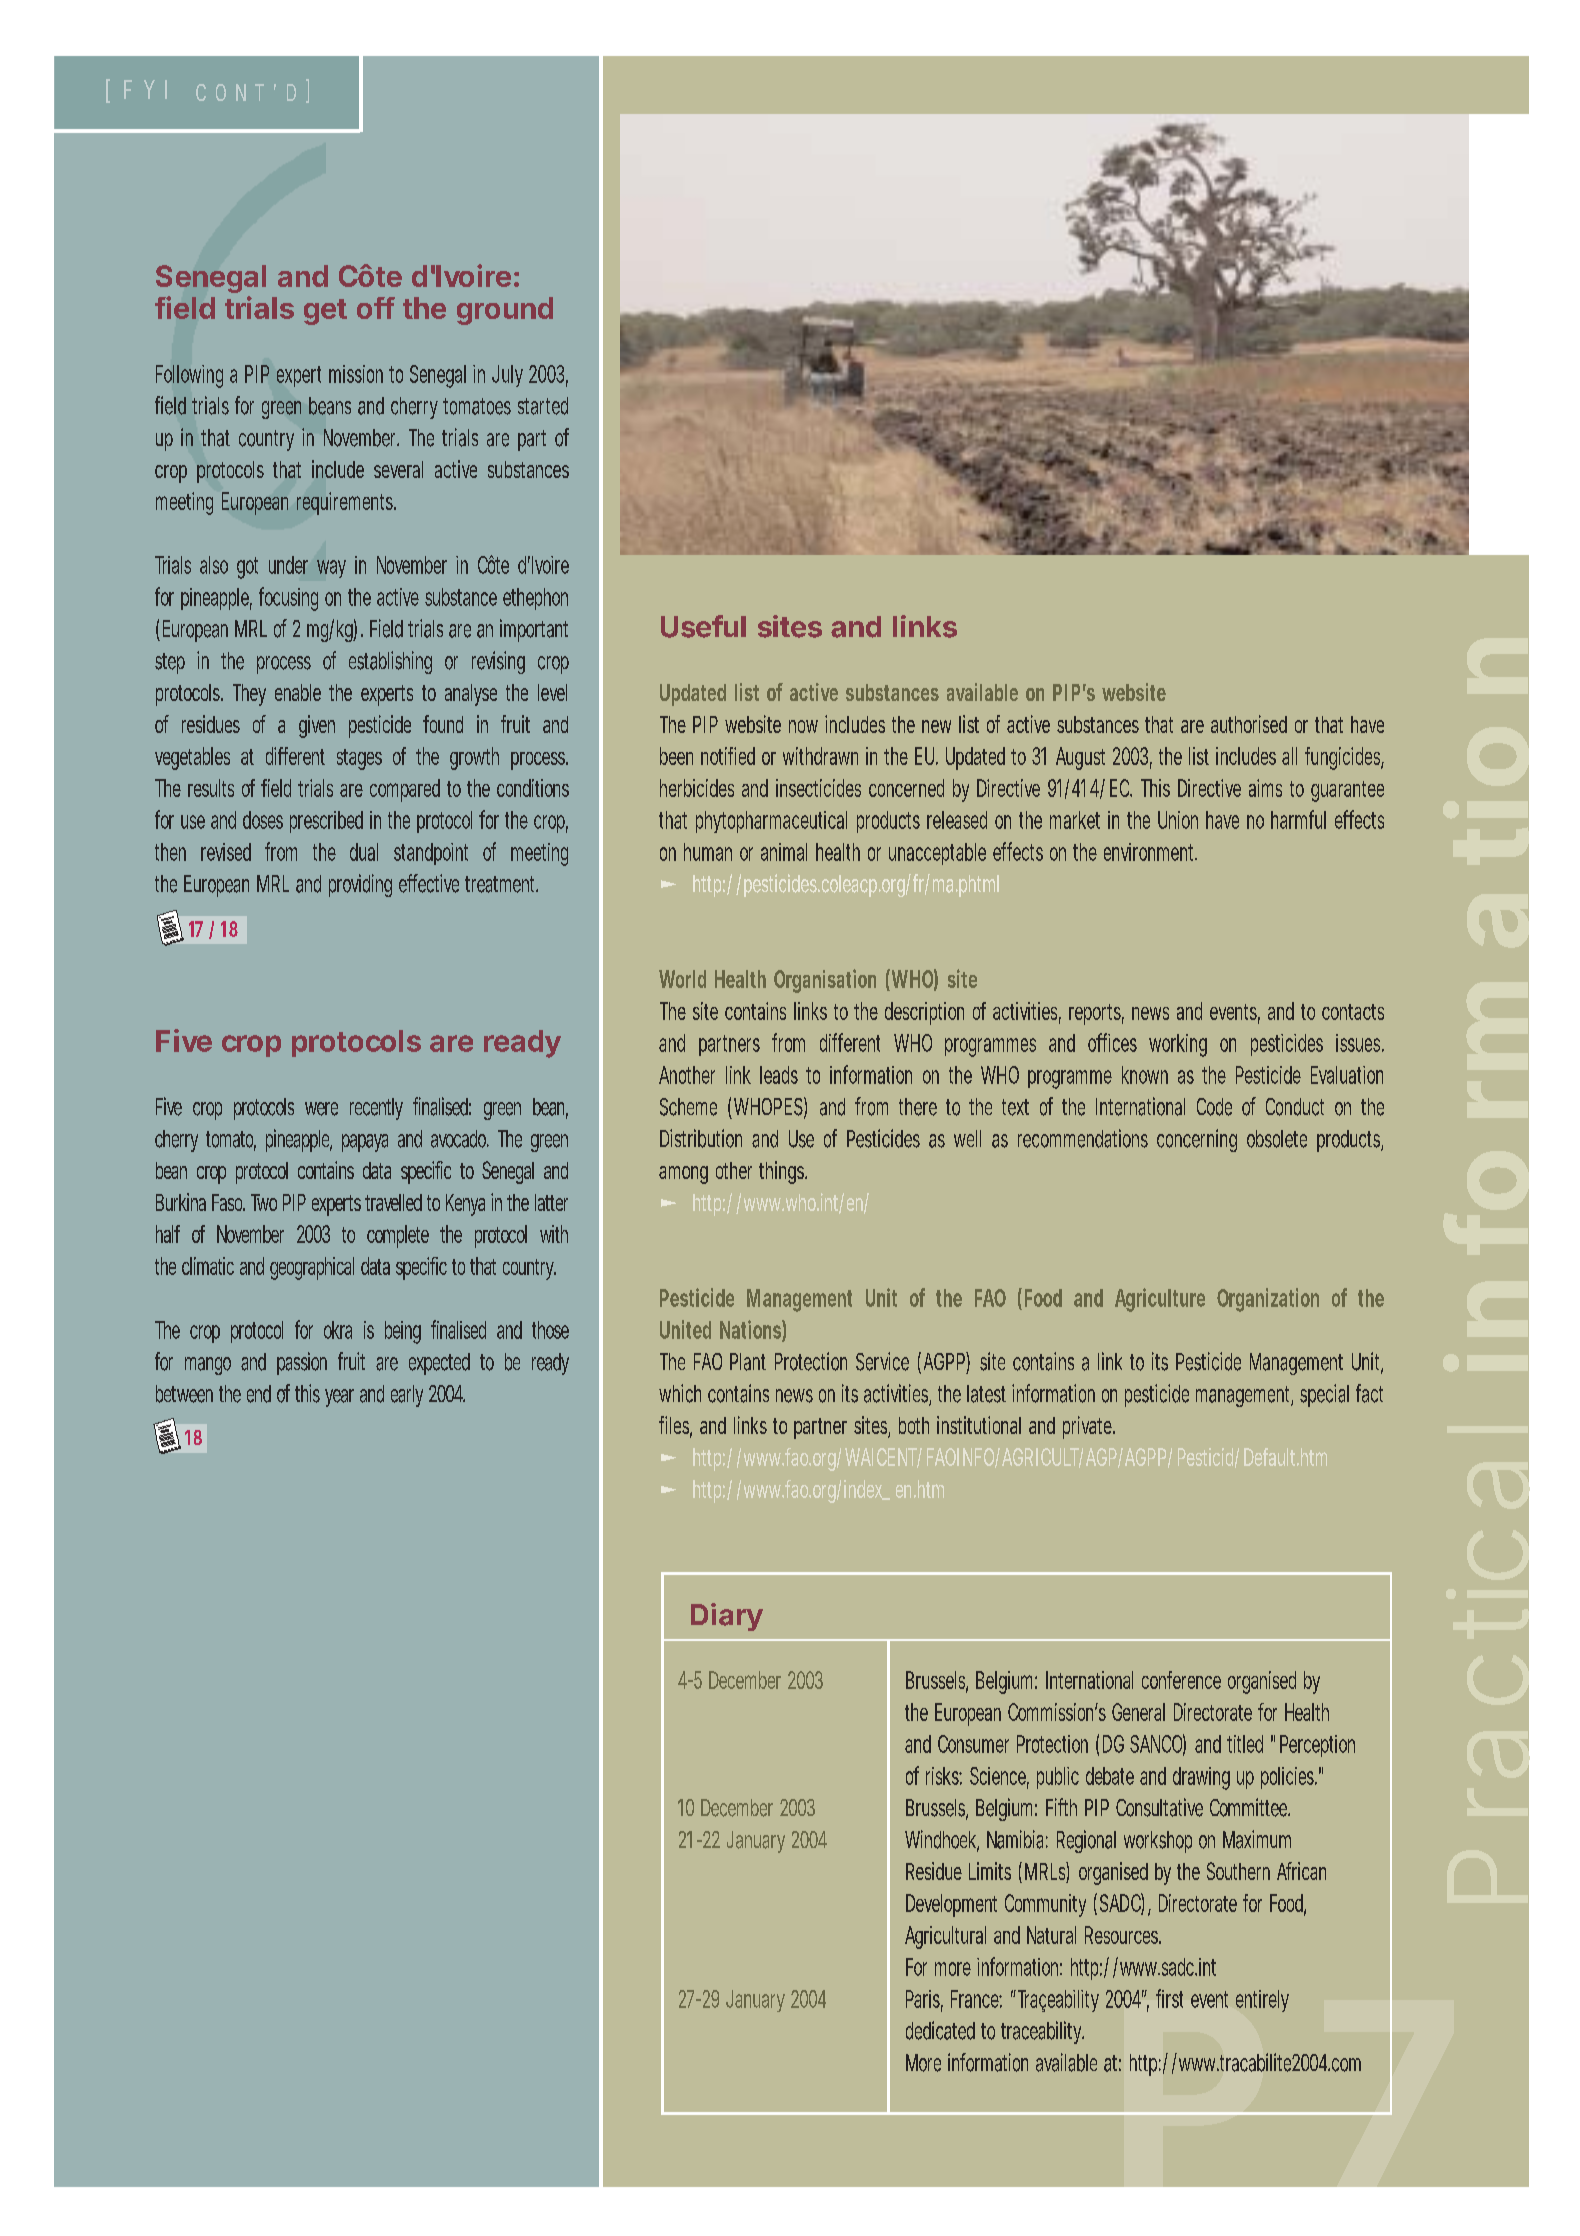 Image resolution: width=1580 pixels, height=2236 pixels. Describe the element at coordinates (940, 2030) in the screenshot. I see `dedicated` at that location.
